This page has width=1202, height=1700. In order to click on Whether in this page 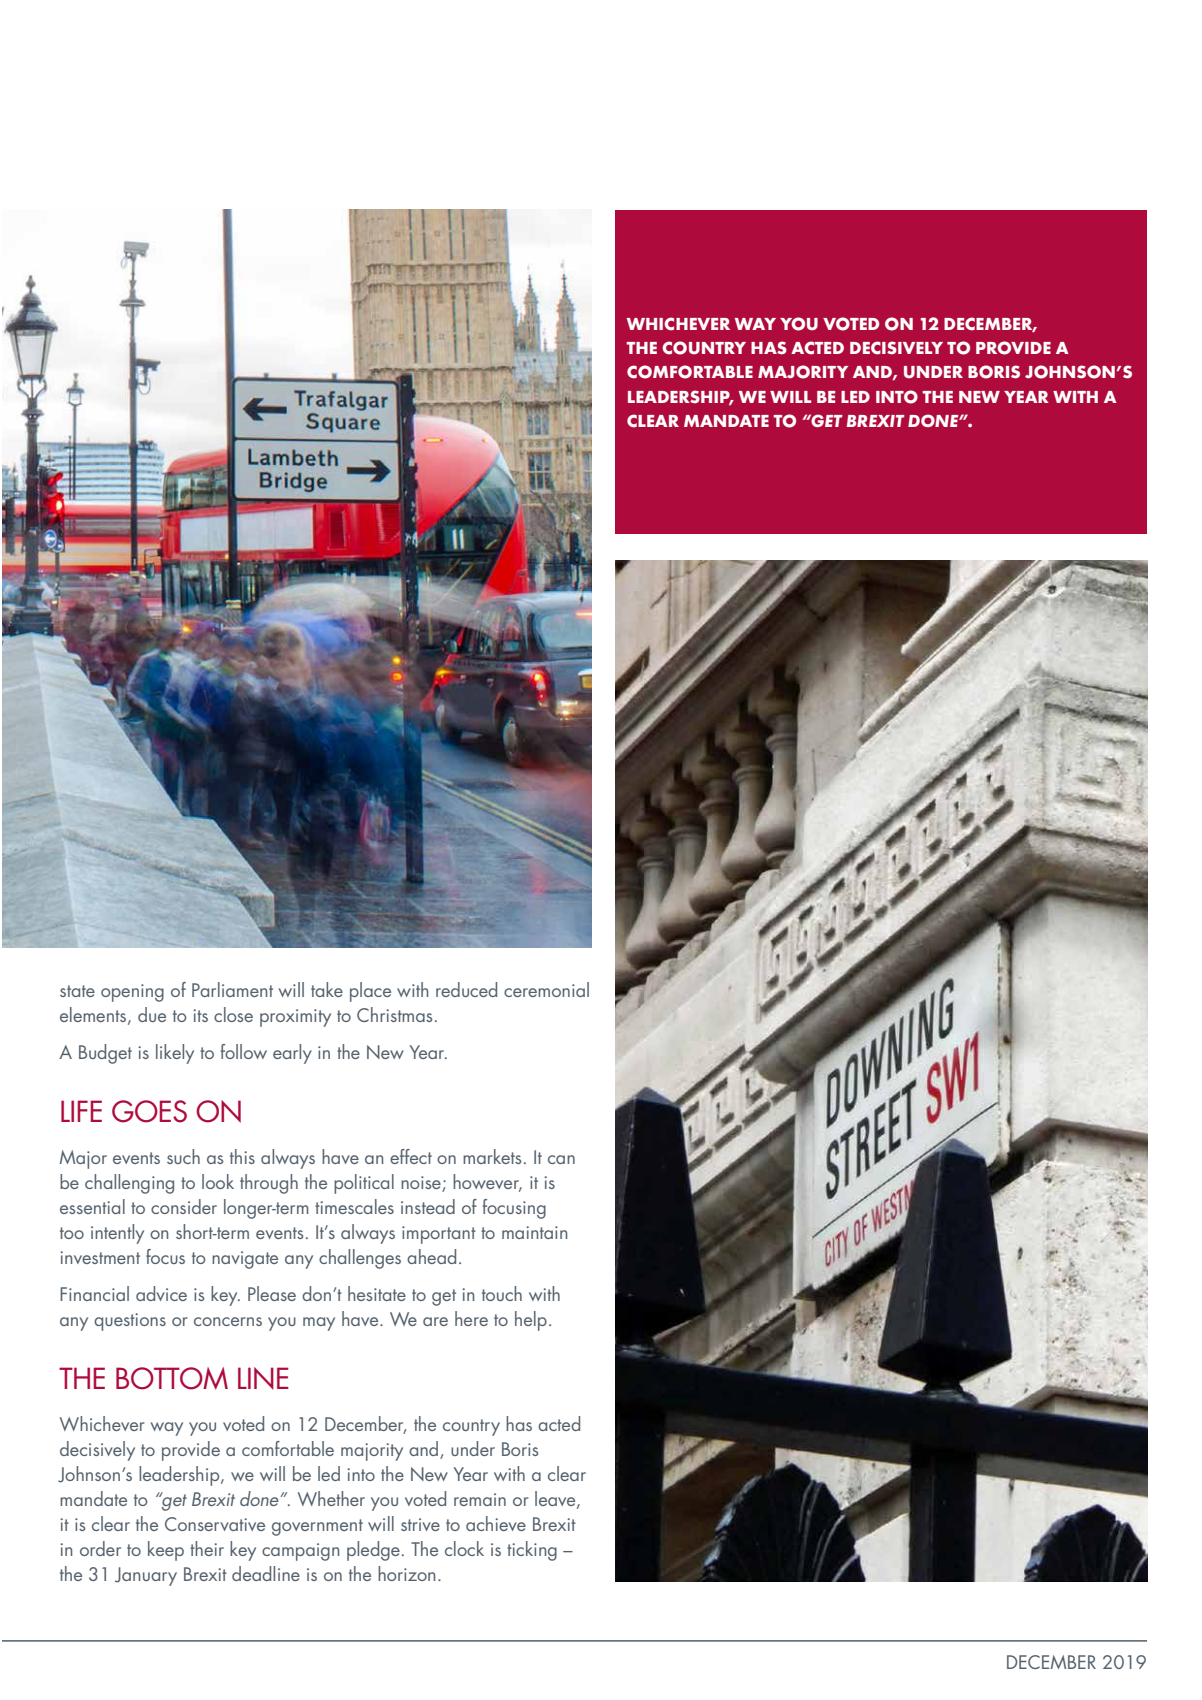, I will do `click(331, 1498)`.
